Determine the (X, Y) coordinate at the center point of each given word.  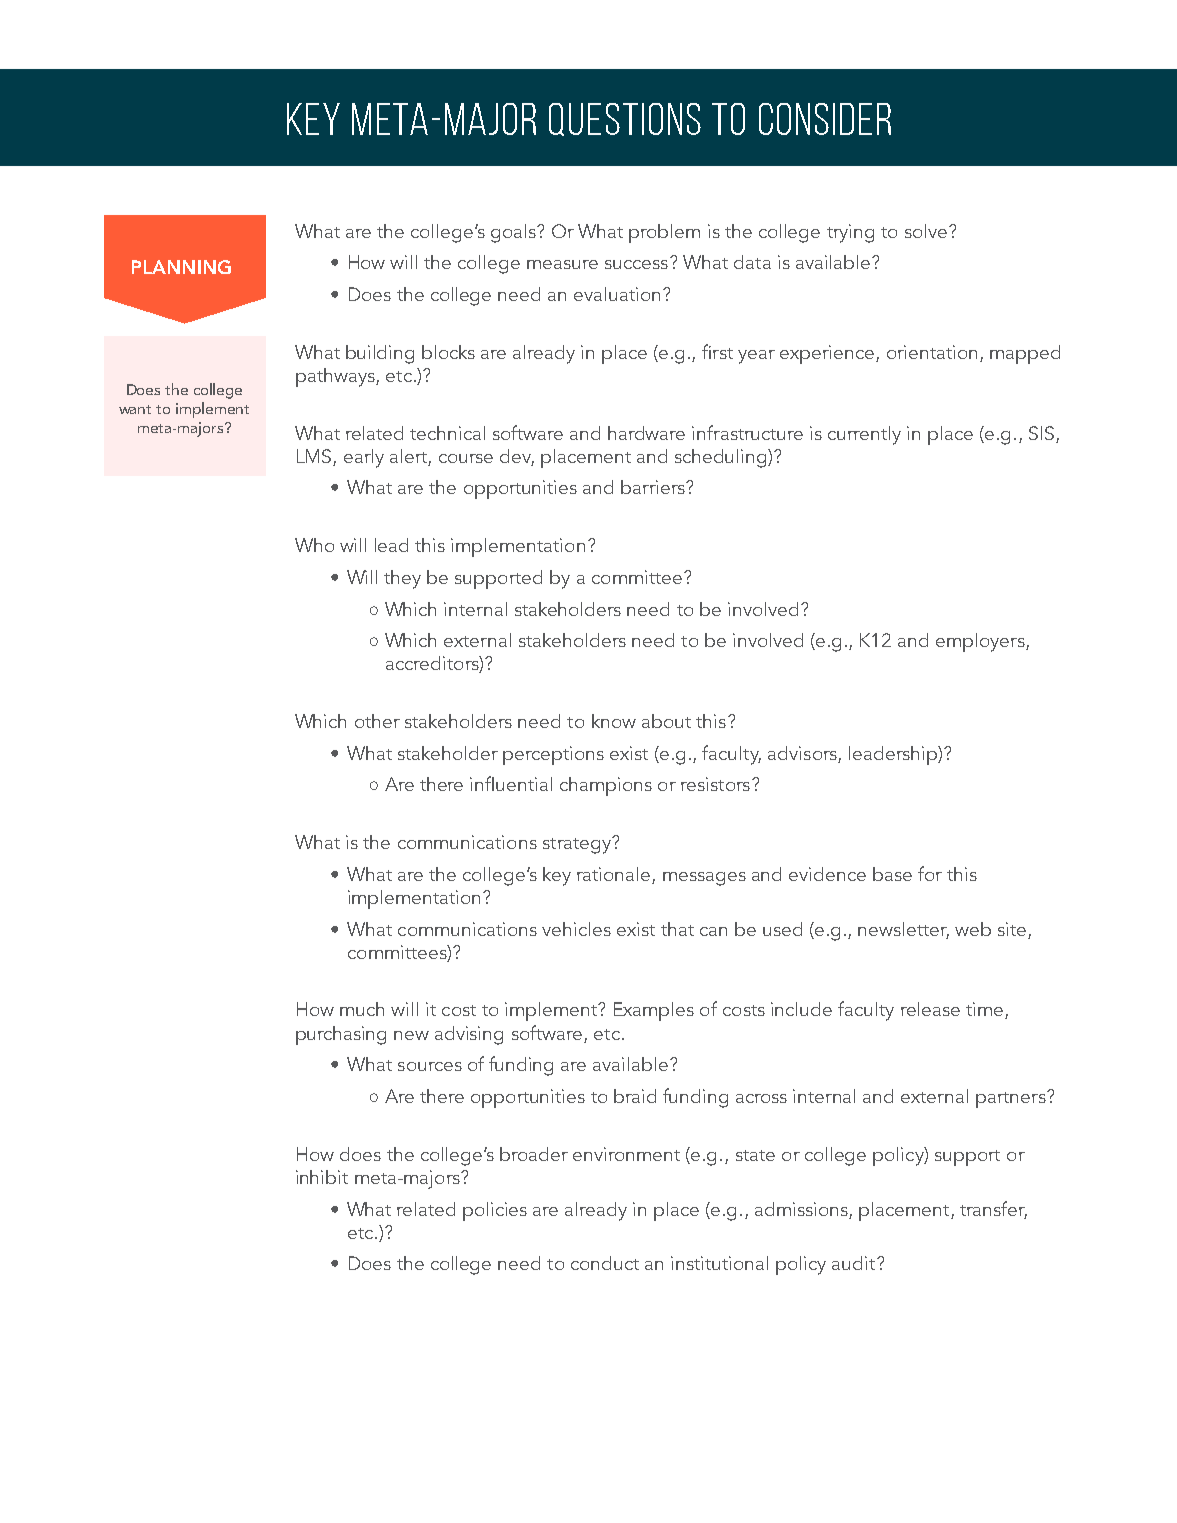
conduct (605, 1263)
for (930, 873)
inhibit (322, 1177)
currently (864, 435)
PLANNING (181, 267)
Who (314, 545)
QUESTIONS (625, 119)
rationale (615, 875)
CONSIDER (825, 119)
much (362, 1009)
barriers (654, 487)
